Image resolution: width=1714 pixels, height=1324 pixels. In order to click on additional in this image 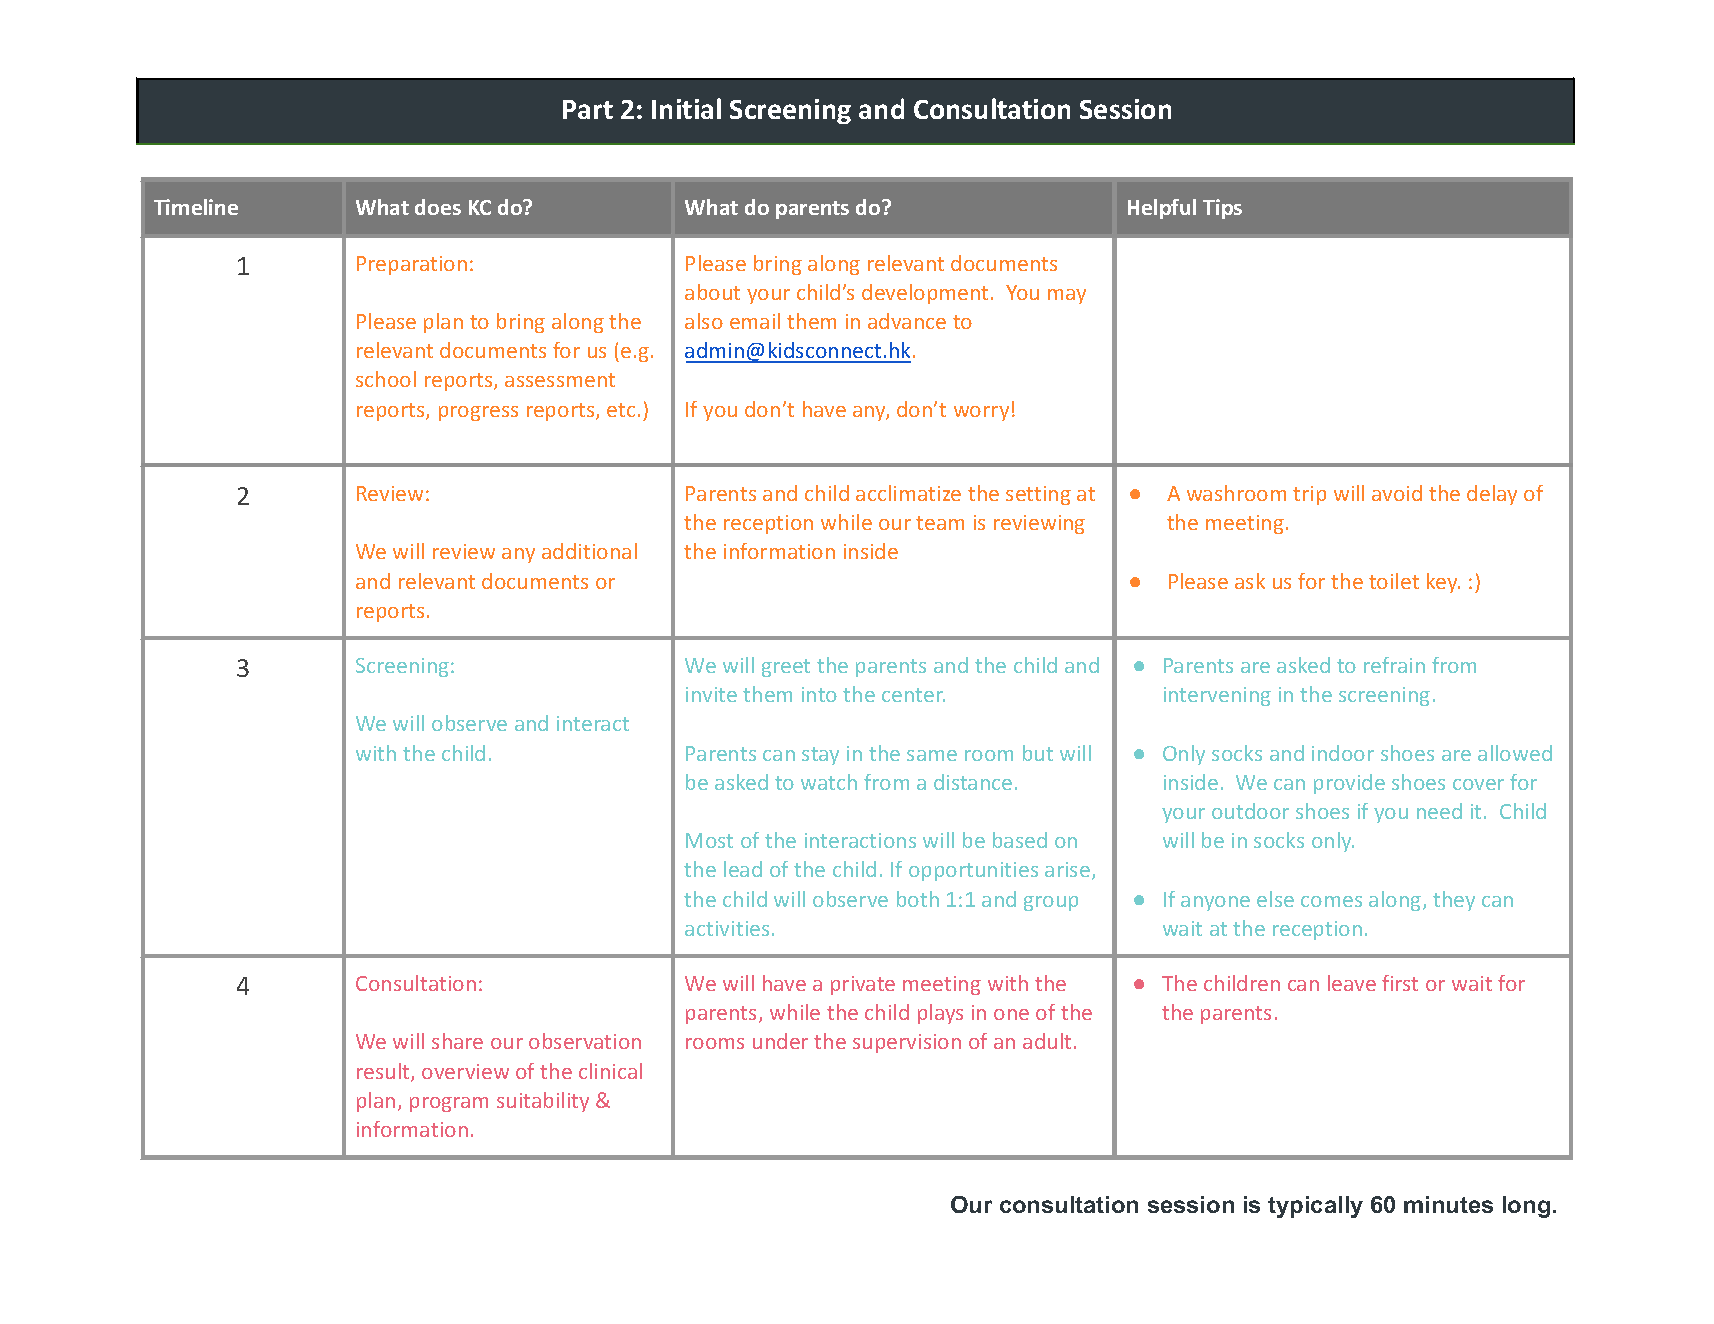, I will do `click(589, 551)`.
